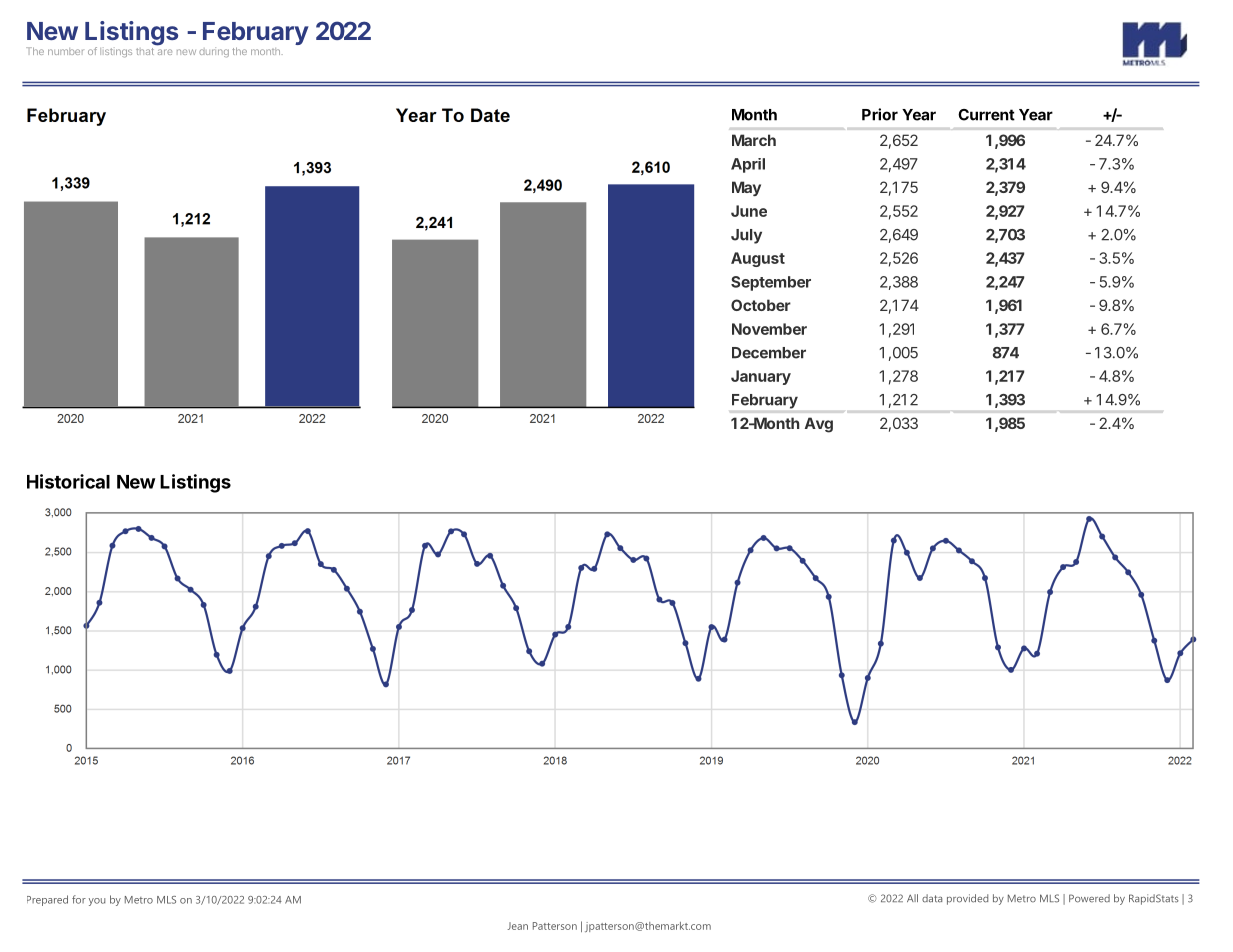  I want to click on that, so click(145, 51).
